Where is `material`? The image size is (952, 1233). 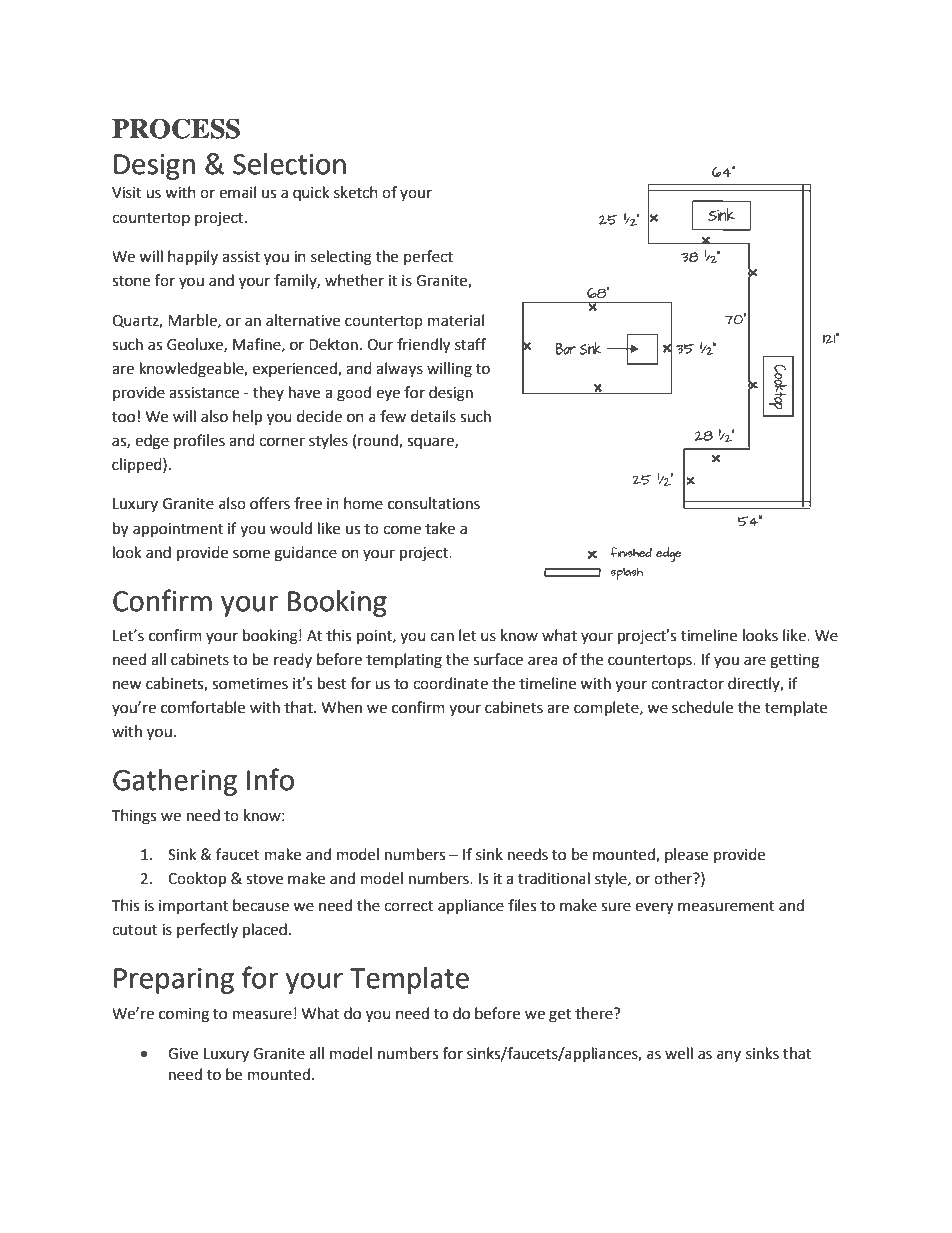 material is located at coordinates (456, 320).
